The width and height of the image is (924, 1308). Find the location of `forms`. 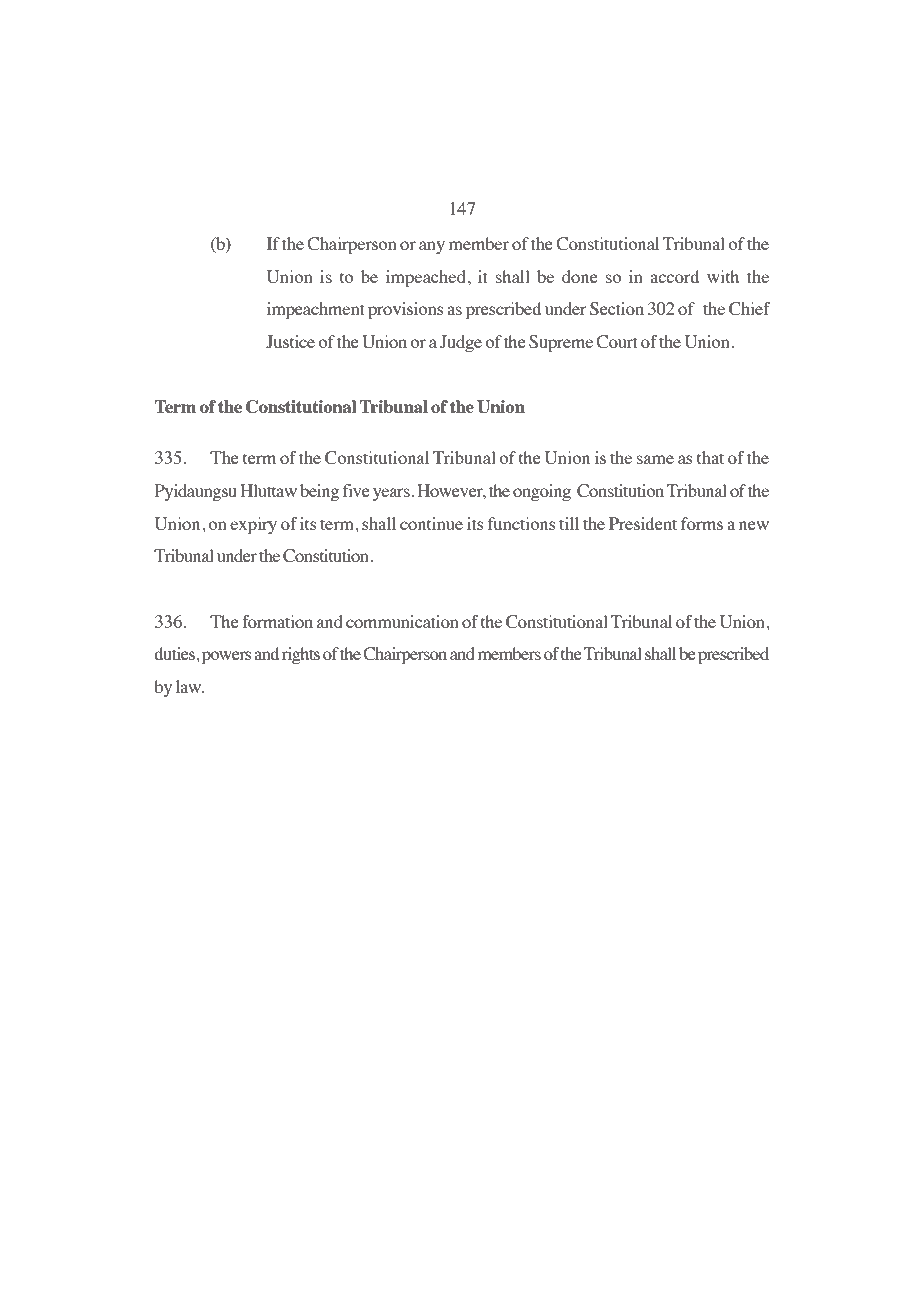

forms is located at coordinates (702, 523).
